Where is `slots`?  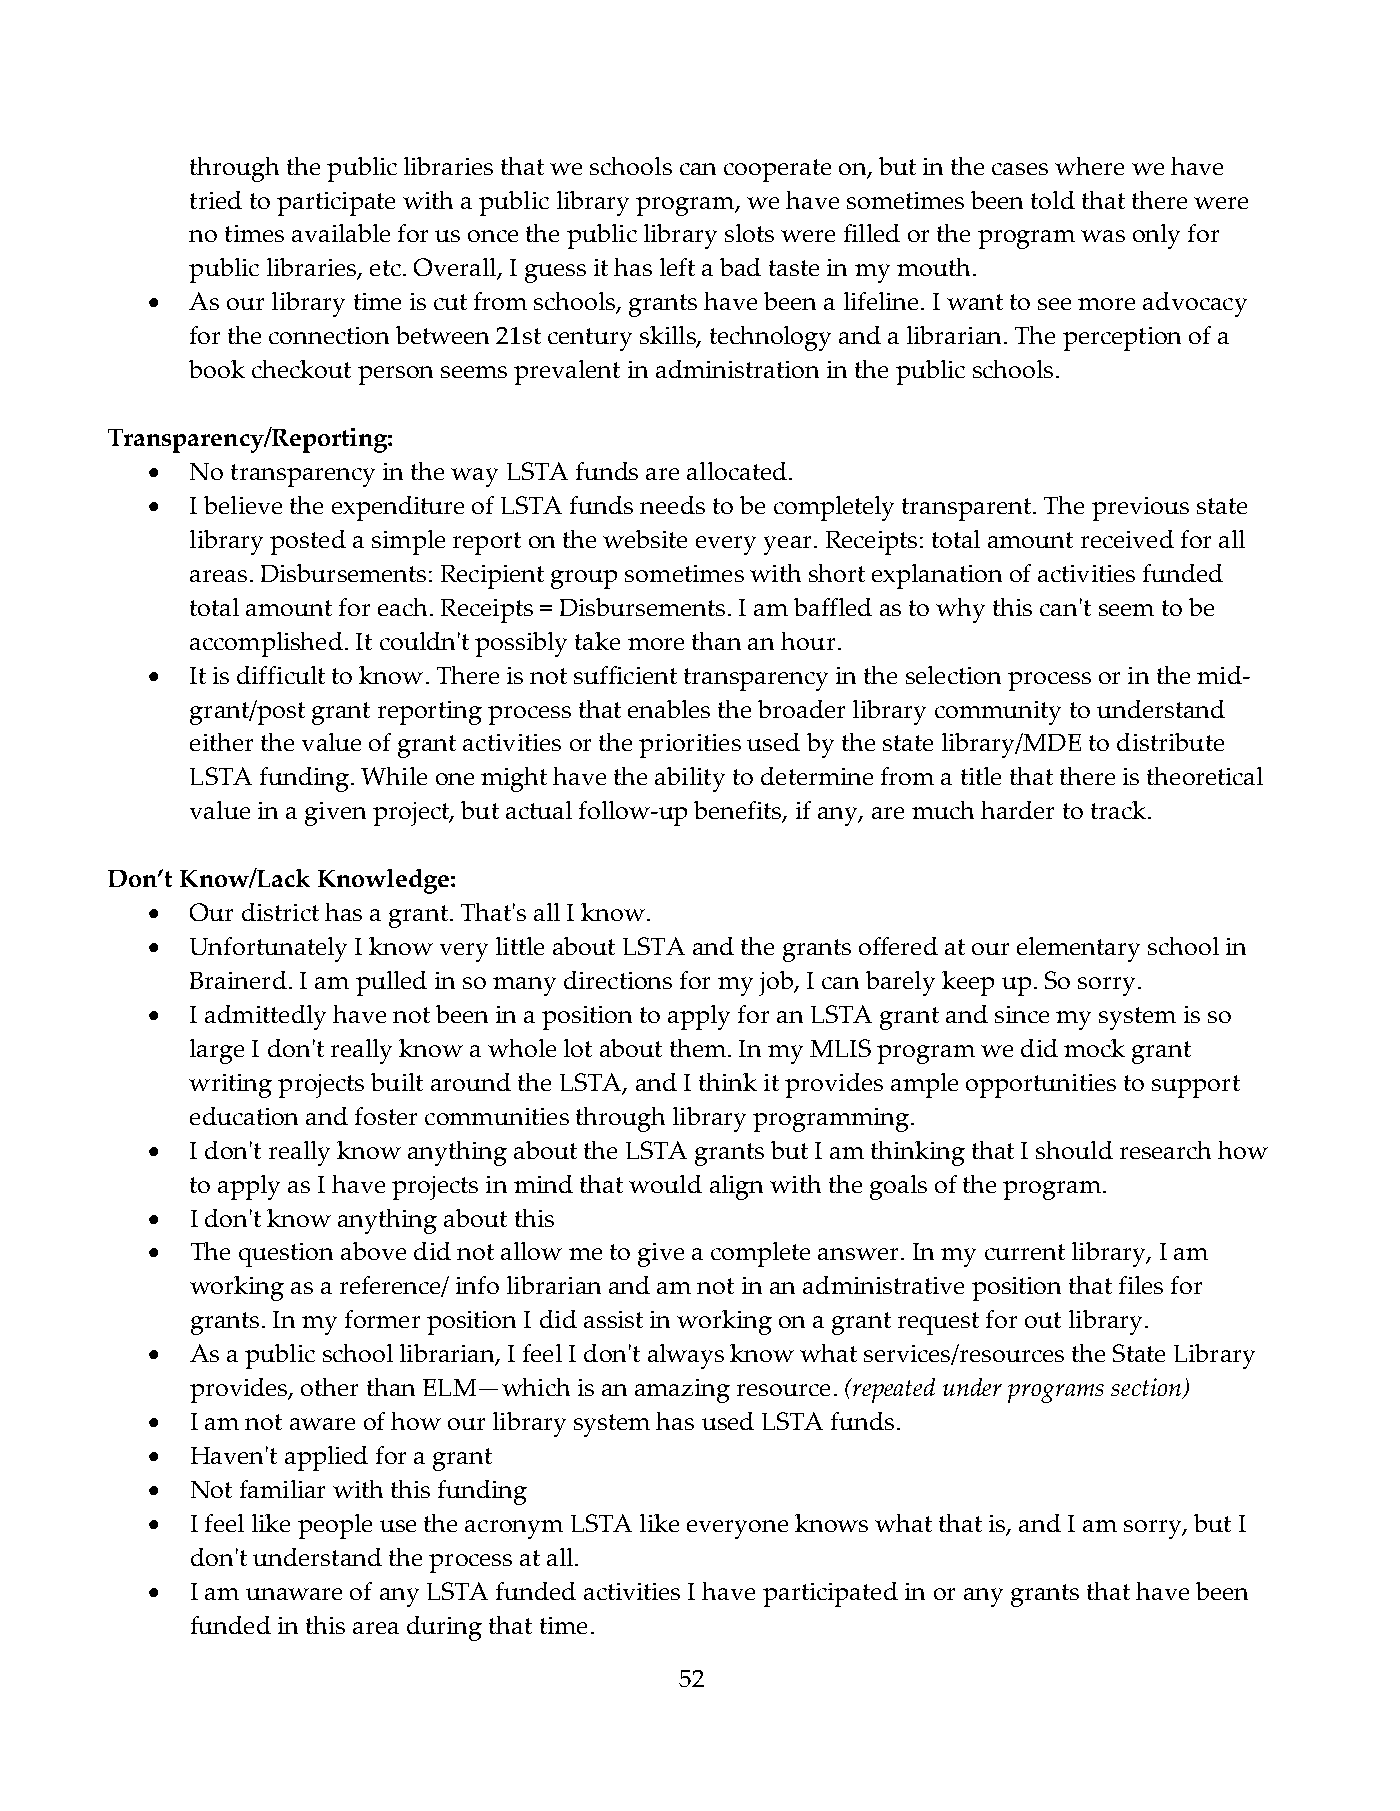 slots is located at coordinates (749, 233).
